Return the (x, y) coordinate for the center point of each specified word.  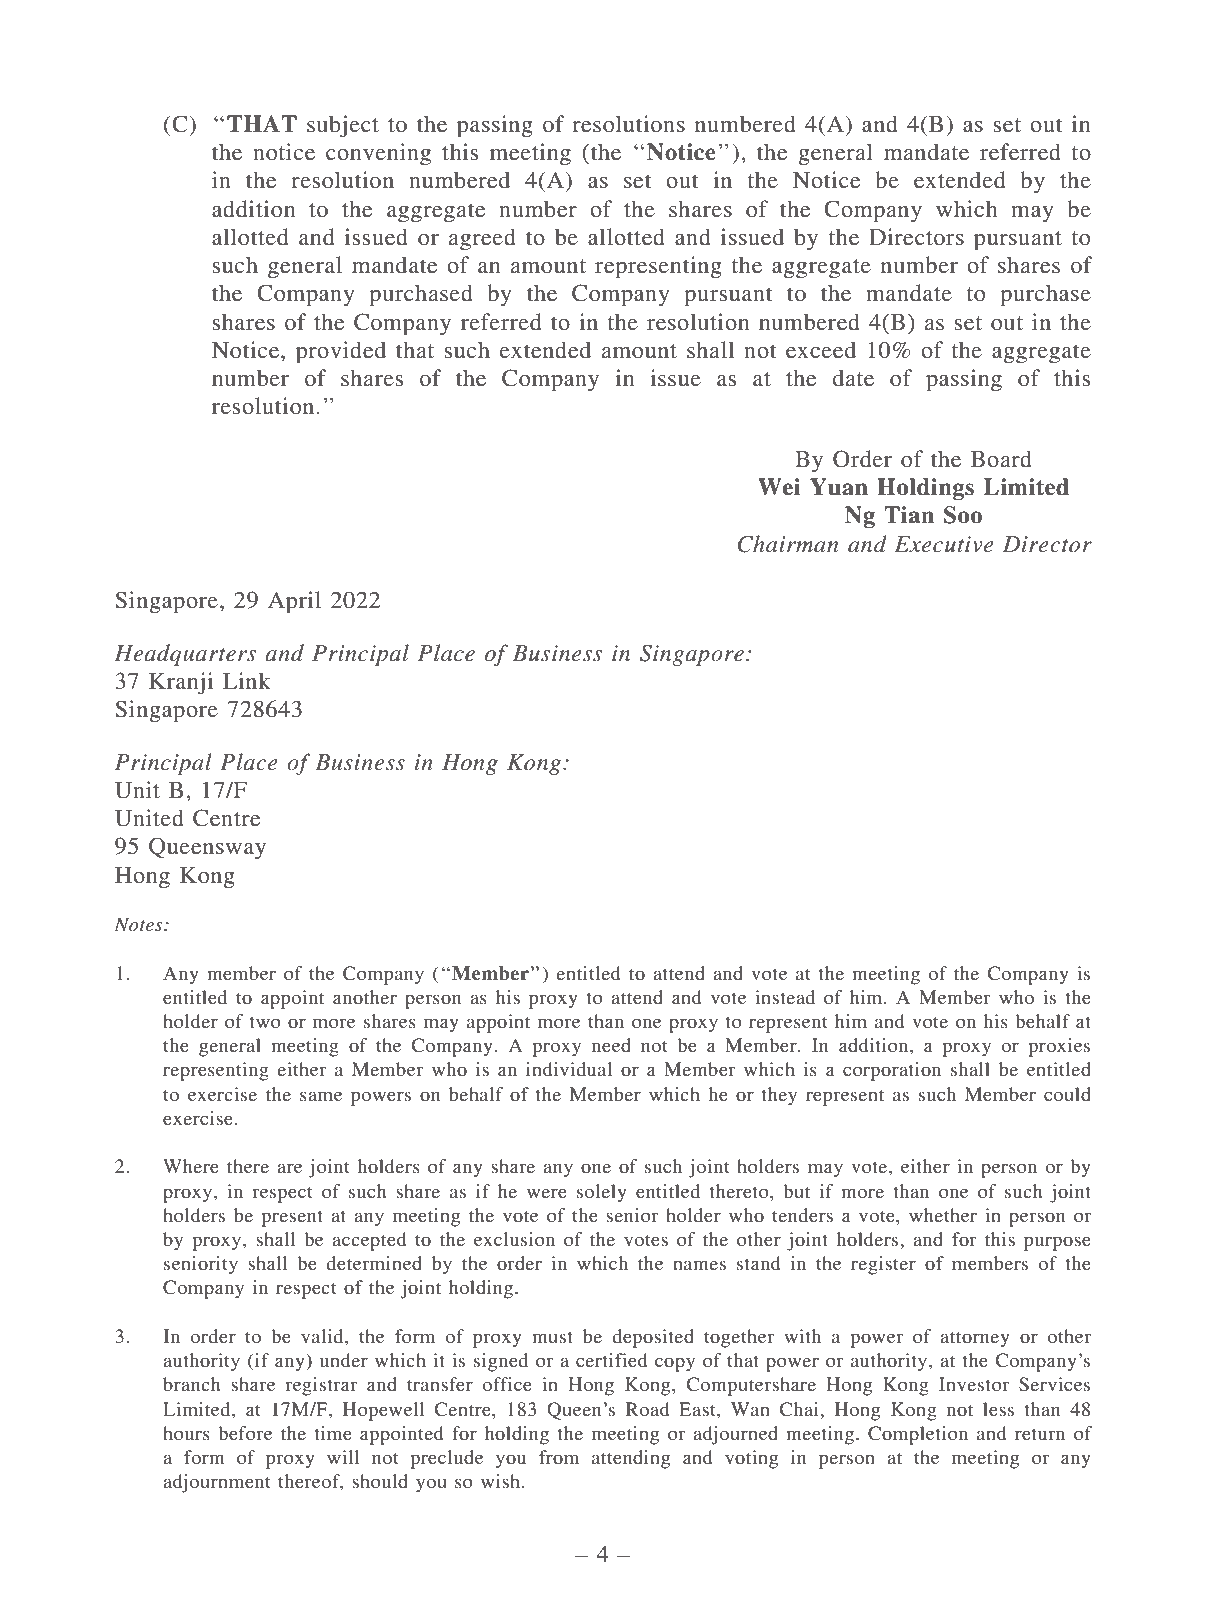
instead (785, 997)
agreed (482, 239)
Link (247, 680)
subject (343, 126)
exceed (821, 350)
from (559, 1457)
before (245, 1433)
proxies (1059, 1047)
